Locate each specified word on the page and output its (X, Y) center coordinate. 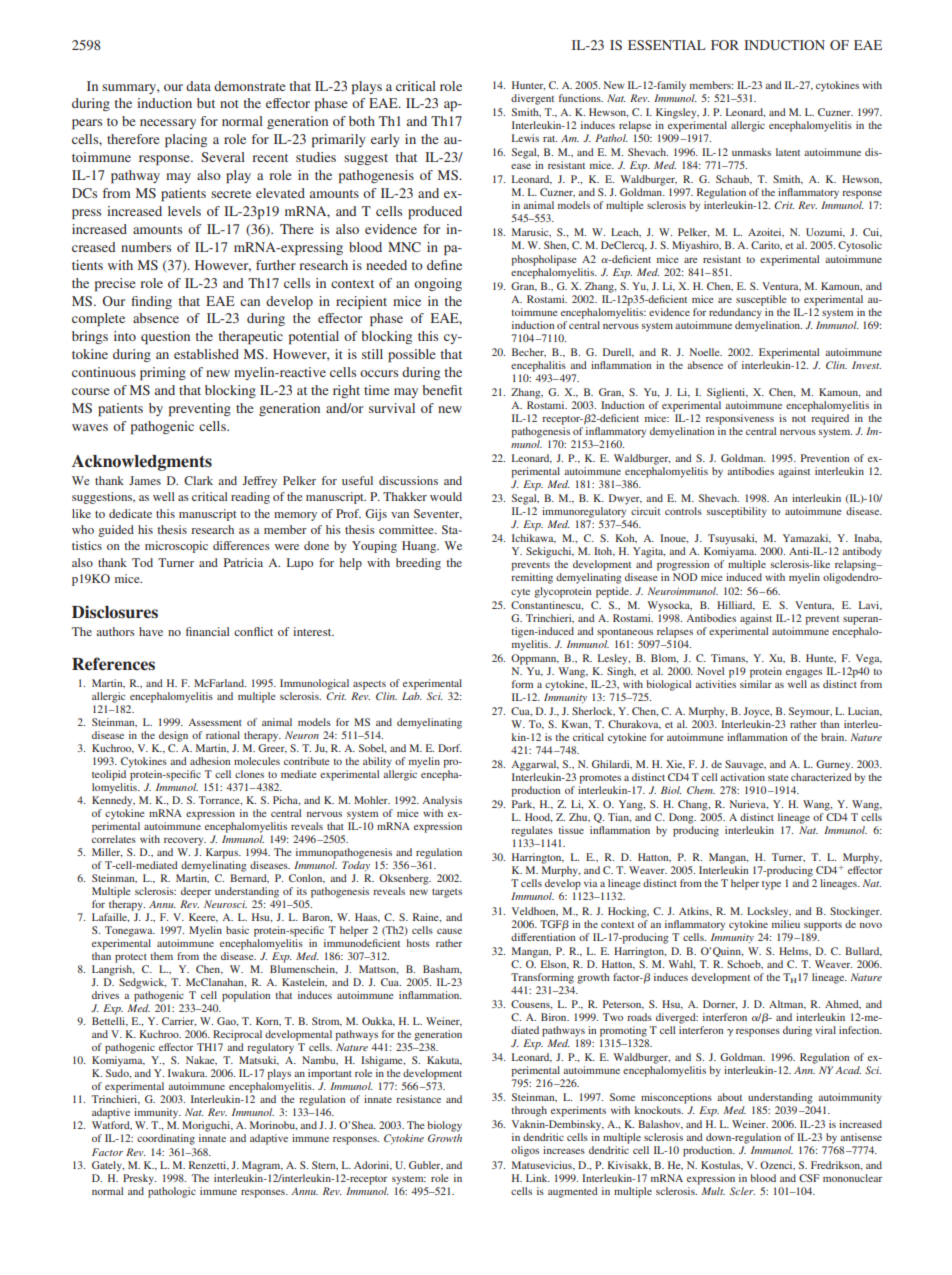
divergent (532, 99)
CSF (809, 1178)
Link (538, 1178)
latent (788, 152)
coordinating (166, 1139)
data (198, 86)
